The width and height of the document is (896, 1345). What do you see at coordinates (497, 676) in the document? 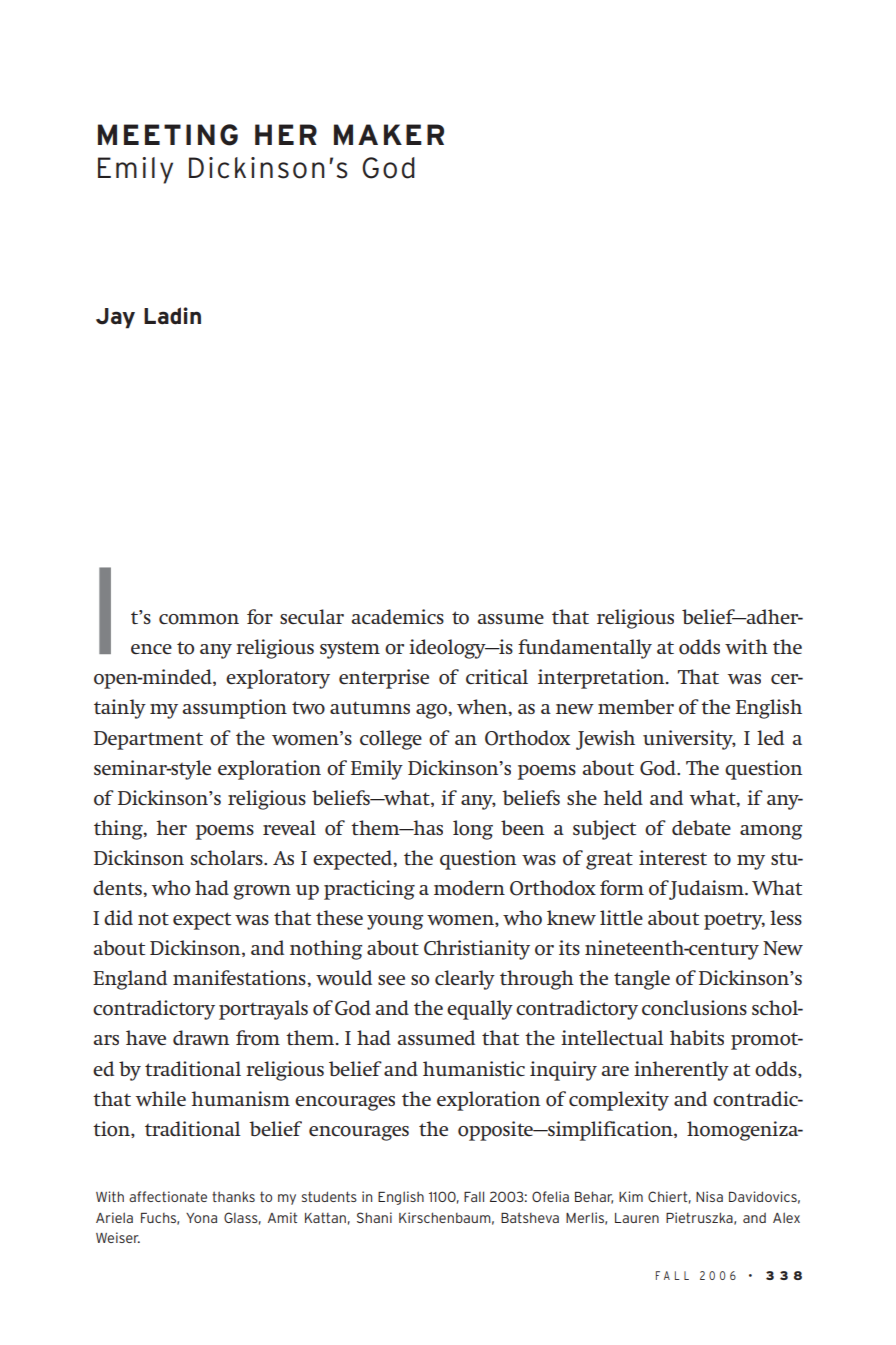
I see `critical` at bounding box center [497, 676].
